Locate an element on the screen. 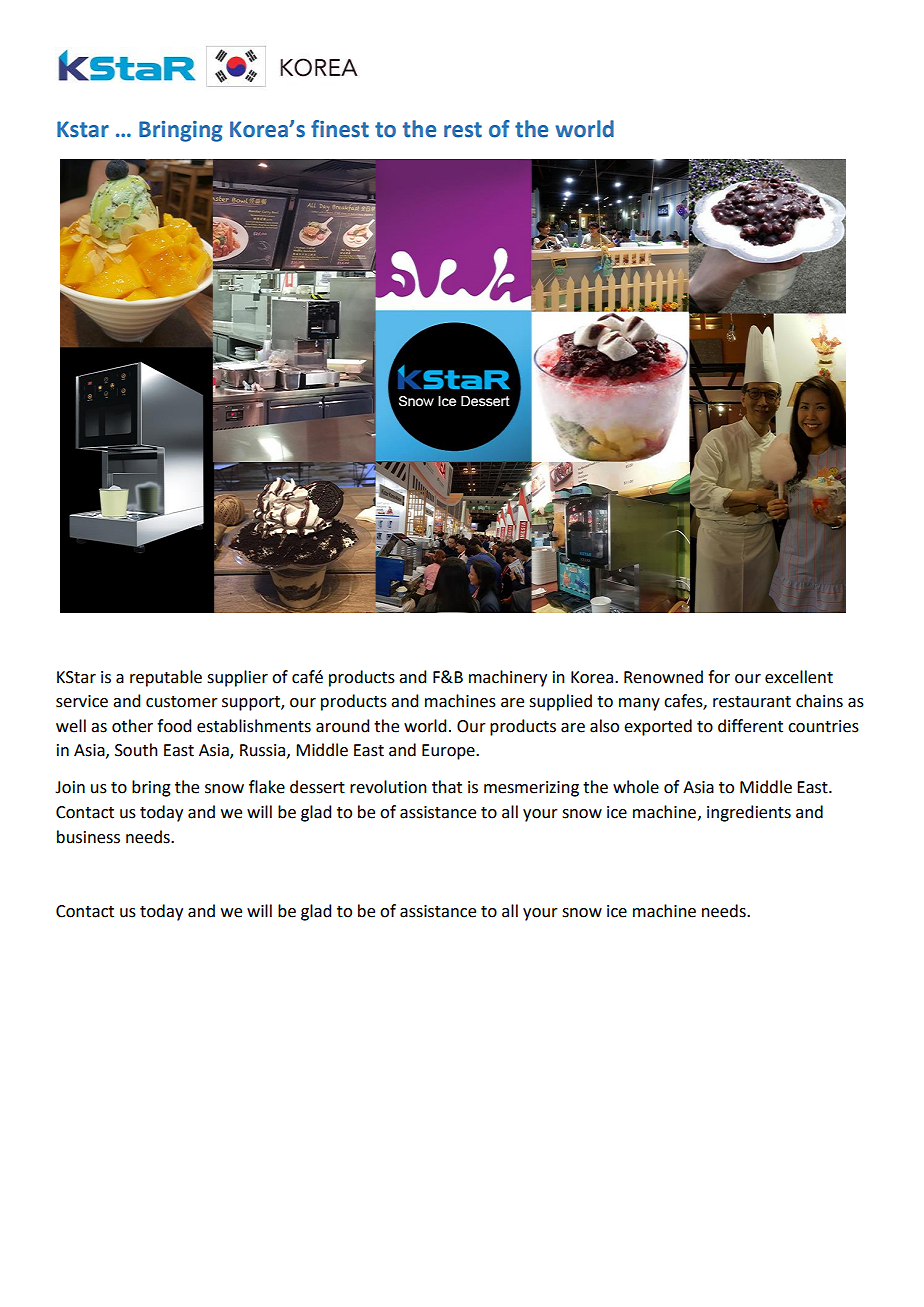 This screenshot has width=924, height=1307. business is located at coordinates (88, 837).
